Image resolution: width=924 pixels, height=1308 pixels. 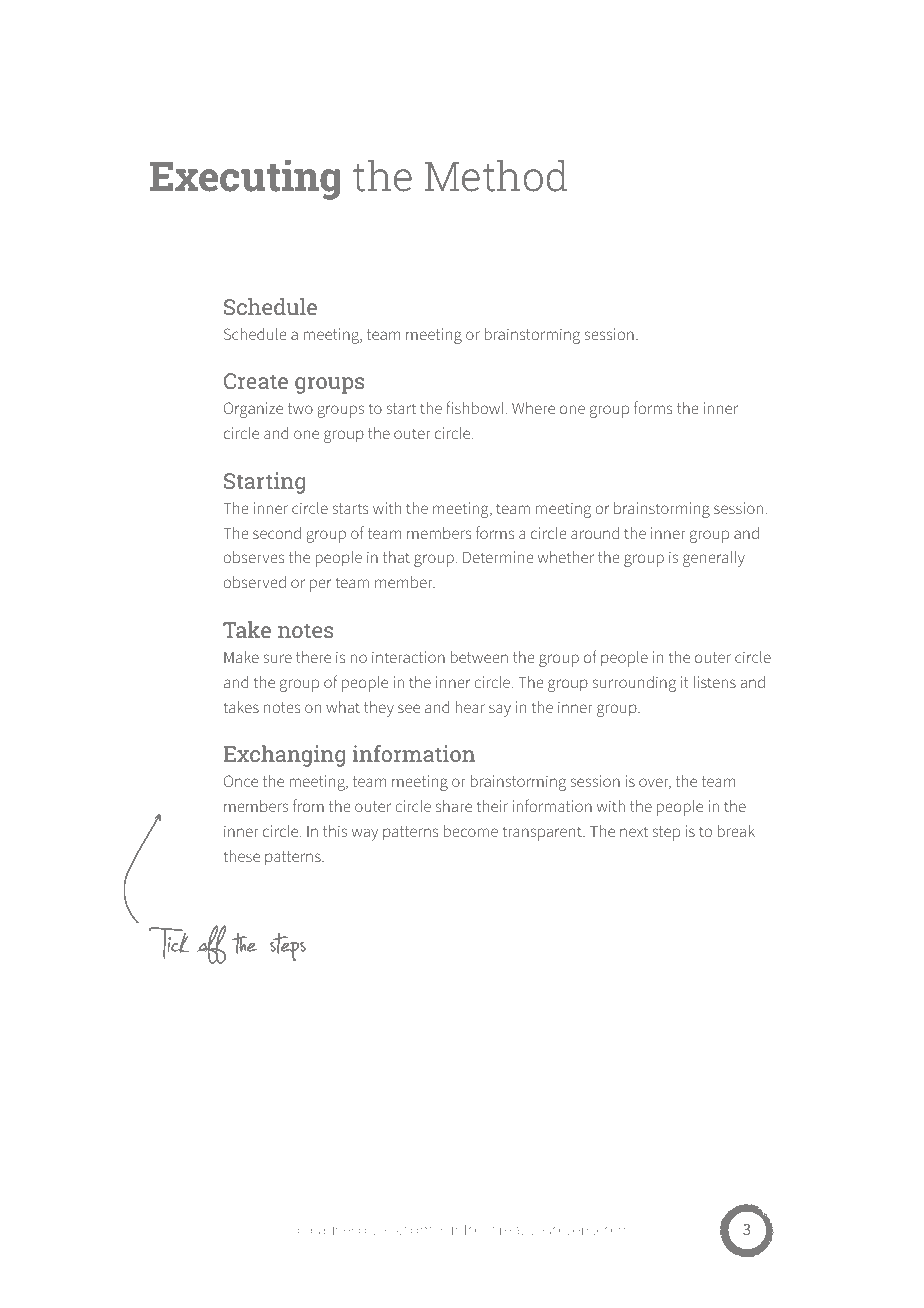 I want to click on Executing, so click(x=245, y=180).
